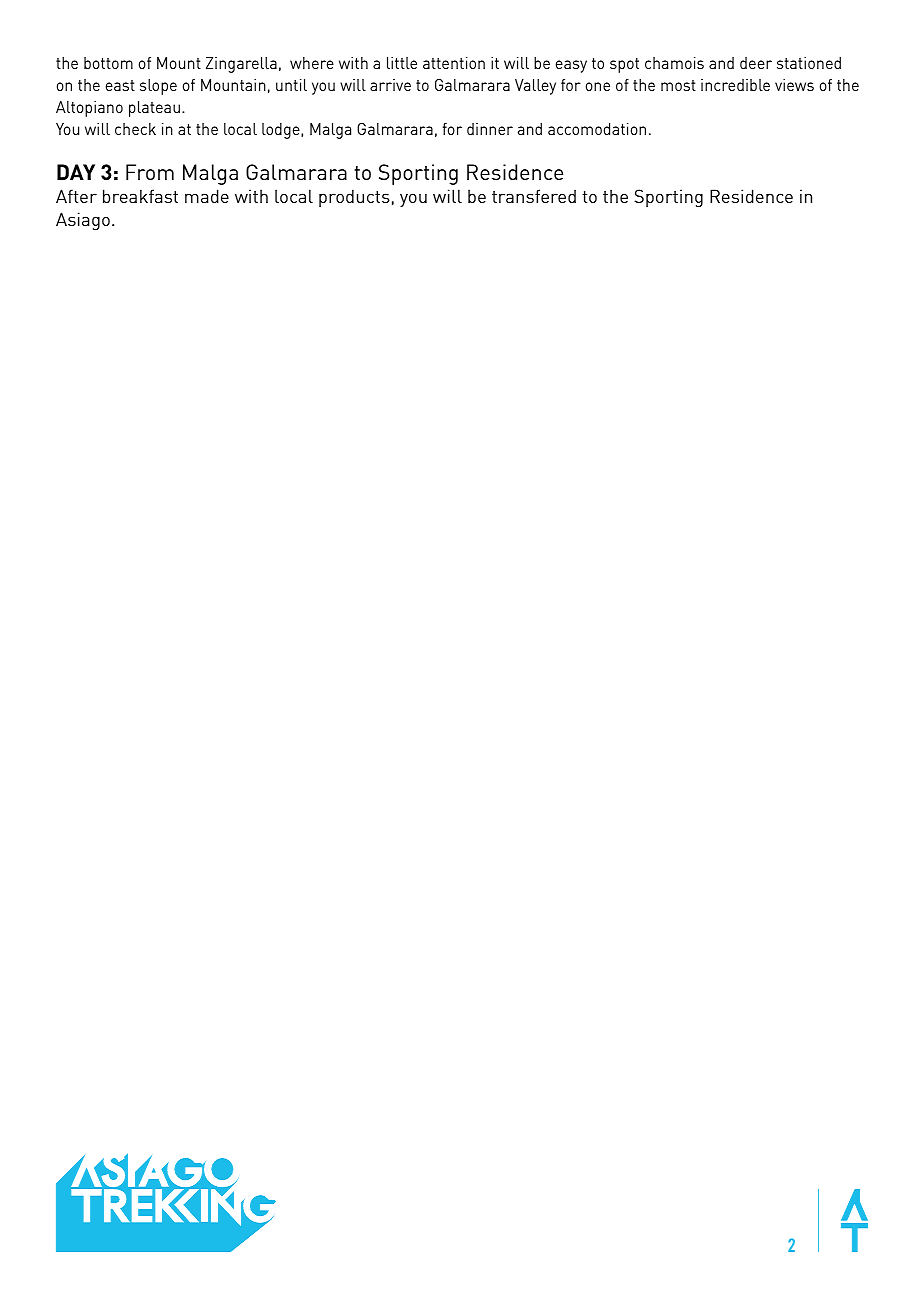 The width and height of the page is (924, 1308). What do you see at coordinates (597, 129) in the page?
I see `accomodation` at bounding box center [597, 129].
